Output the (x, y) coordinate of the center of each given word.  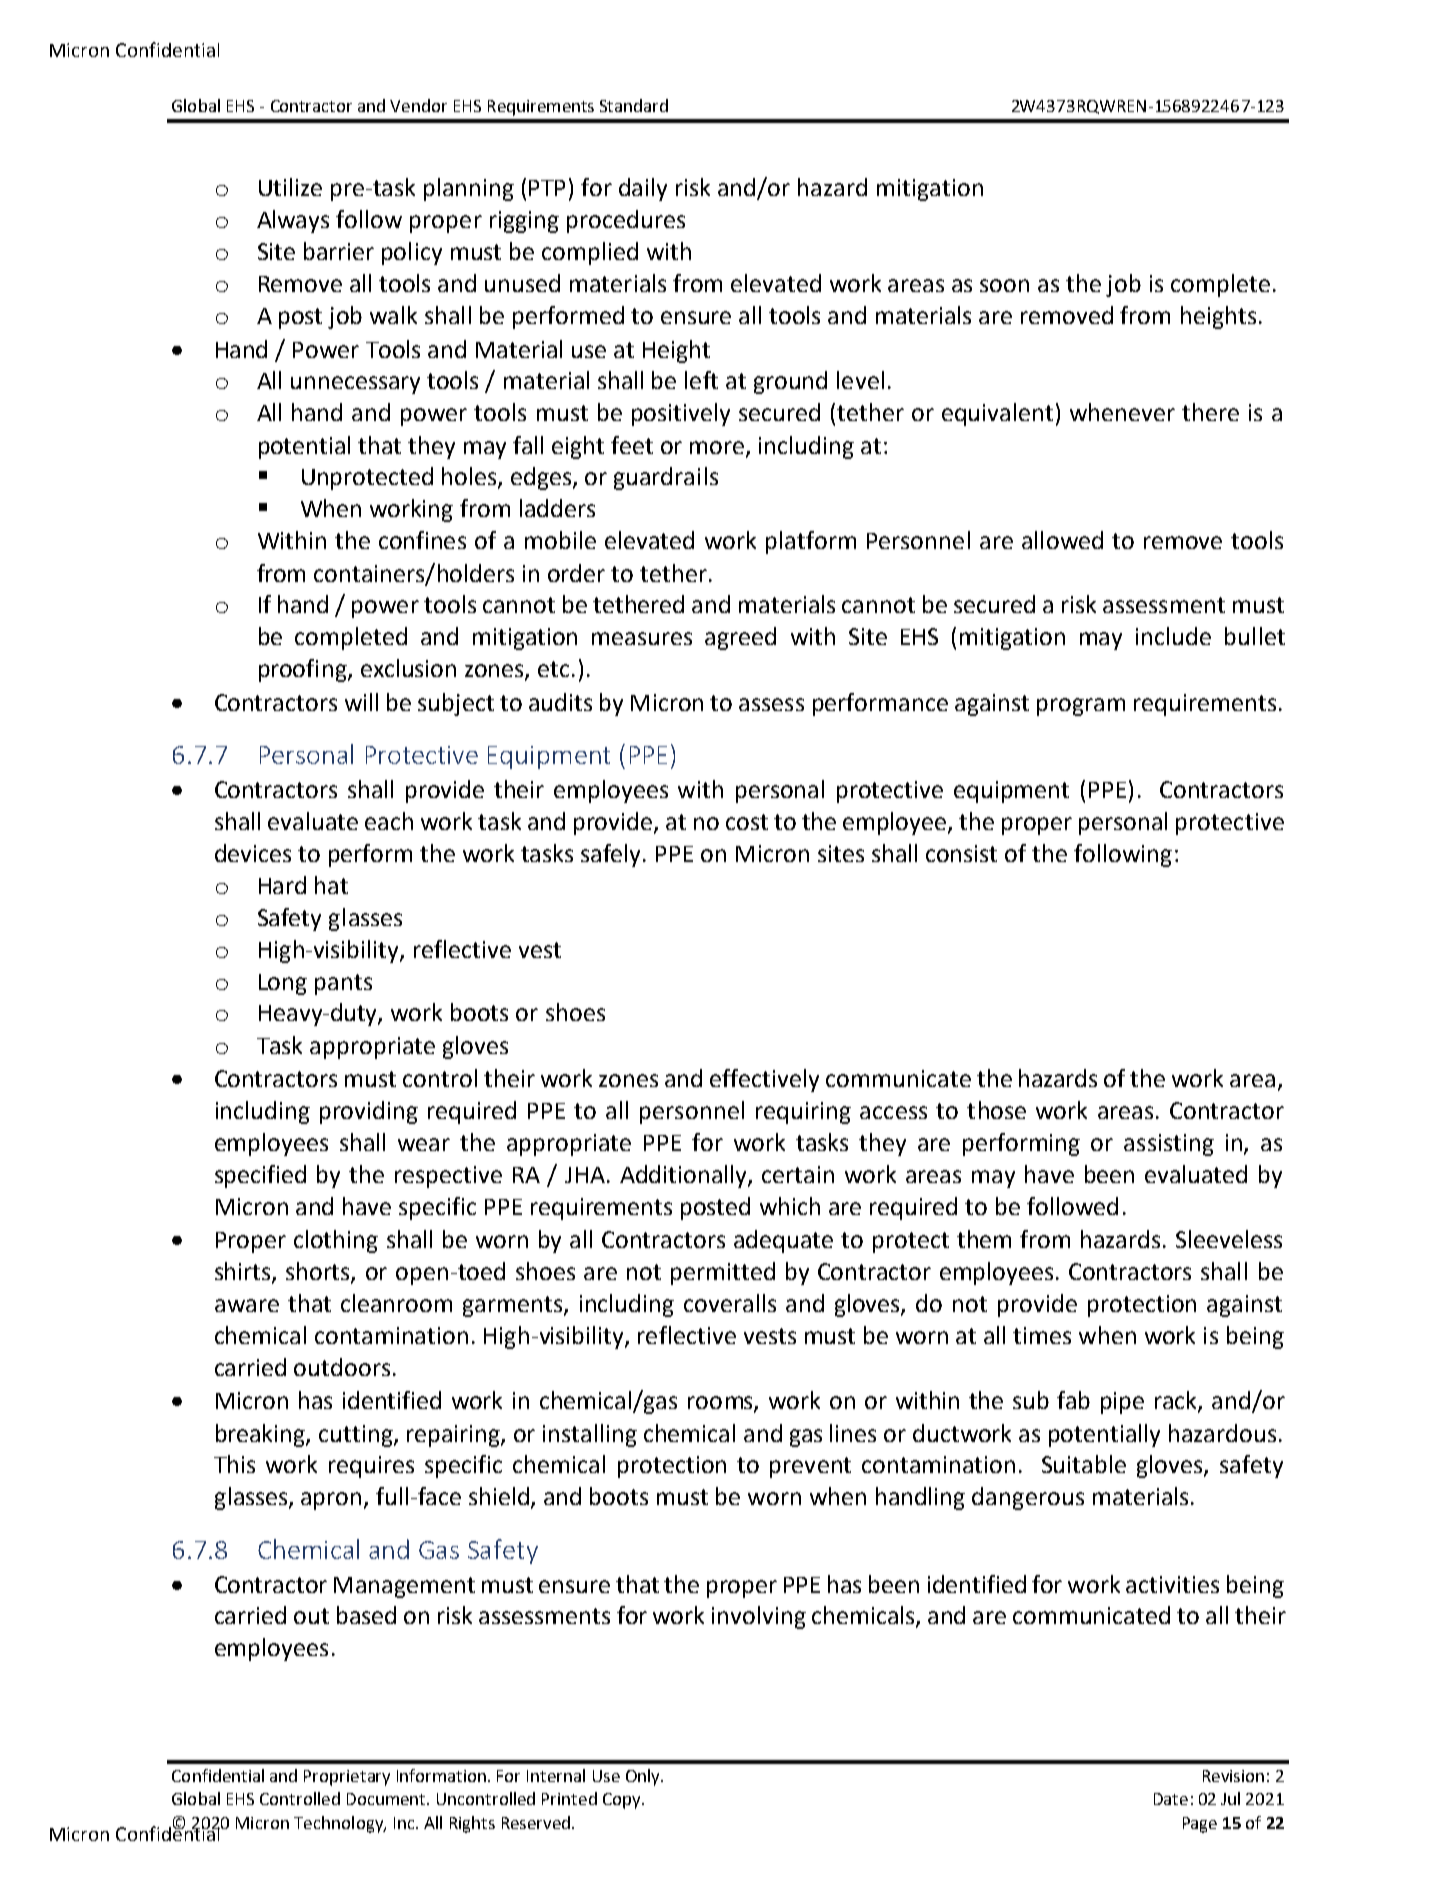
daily (643, 189)
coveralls (730, 1303)
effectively (764, 1080)
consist (961, 853)
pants (343, 984)
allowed (1062, 540)
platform (811, 542)
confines (422, 540)
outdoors (342, 1367)
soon (1004, 285)
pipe (1122, 1403)
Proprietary (347, 1778)
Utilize (290, 187)
